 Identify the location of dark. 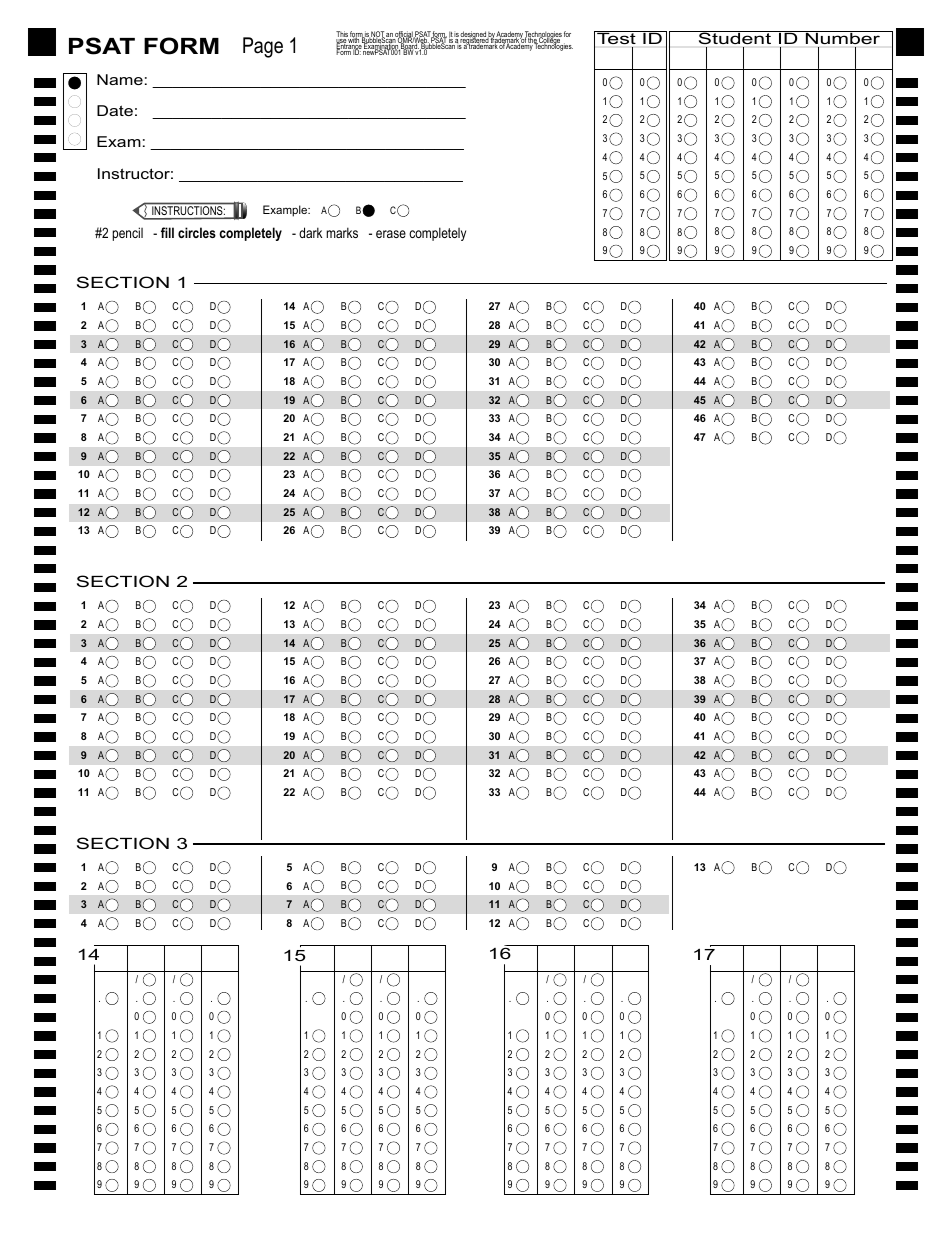
(310, 232).
